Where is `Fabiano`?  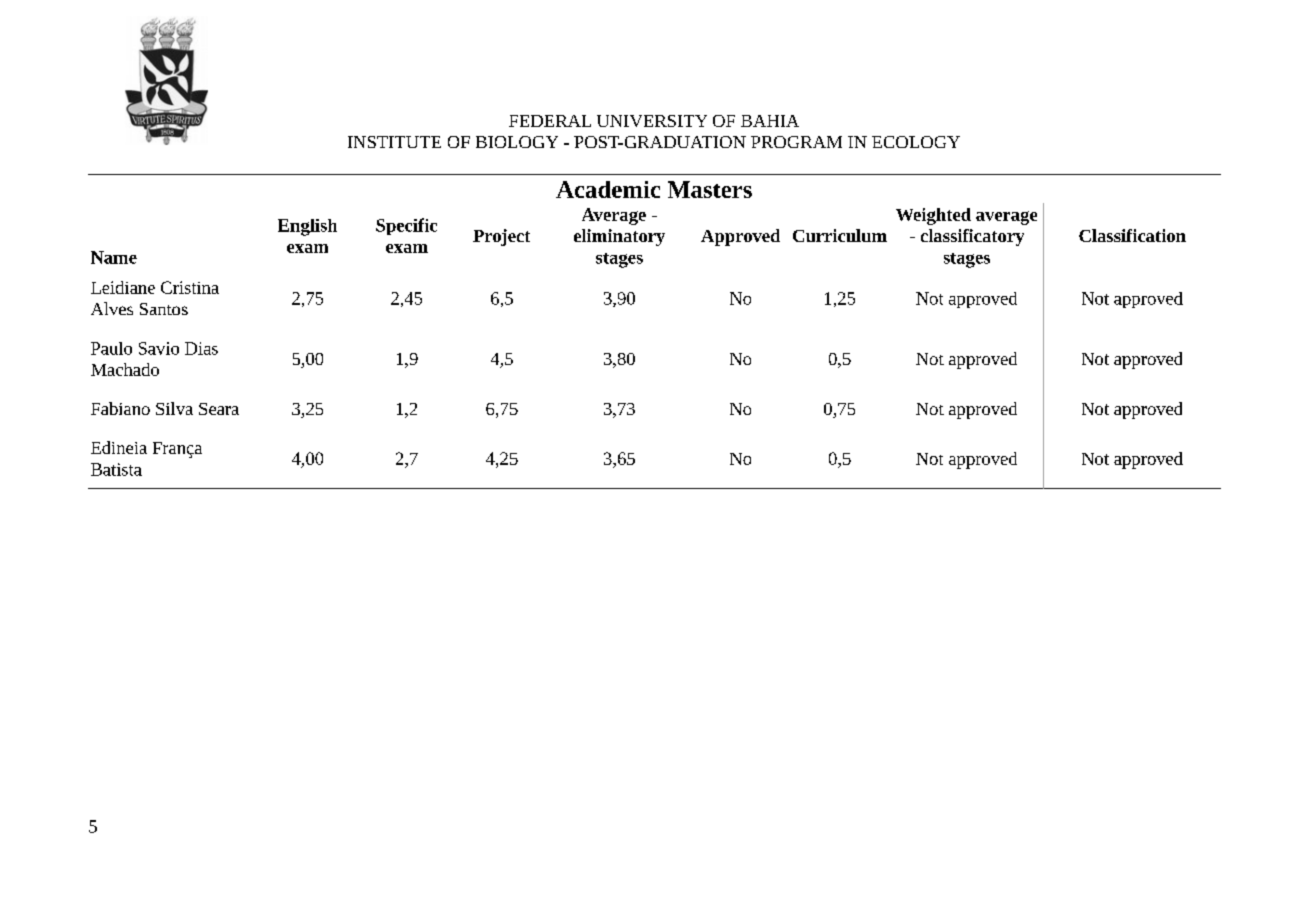
Fabiano is located at coordinates (120, 408).
